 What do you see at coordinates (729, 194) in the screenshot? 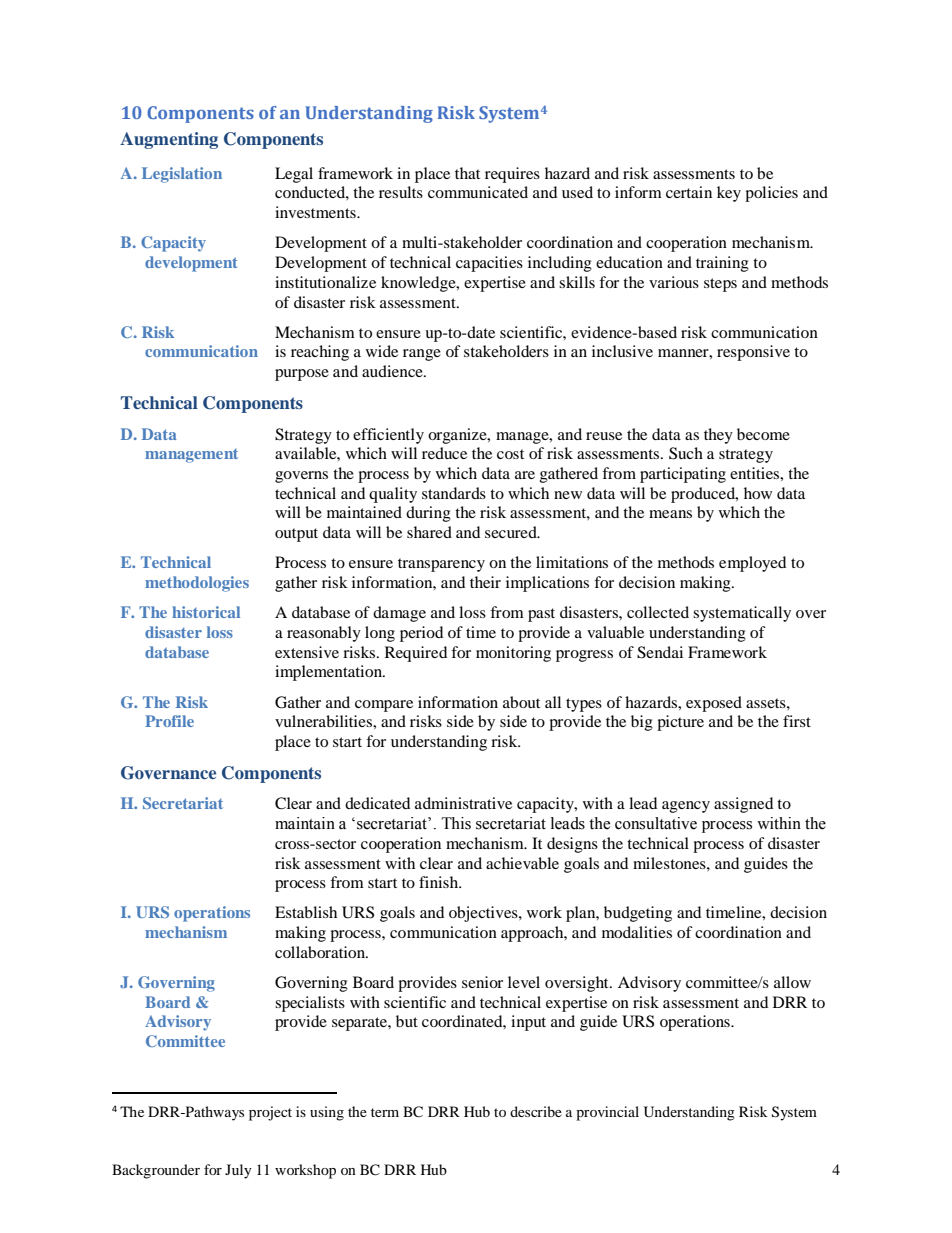
I see `key` at bounding box center [729, 194].
